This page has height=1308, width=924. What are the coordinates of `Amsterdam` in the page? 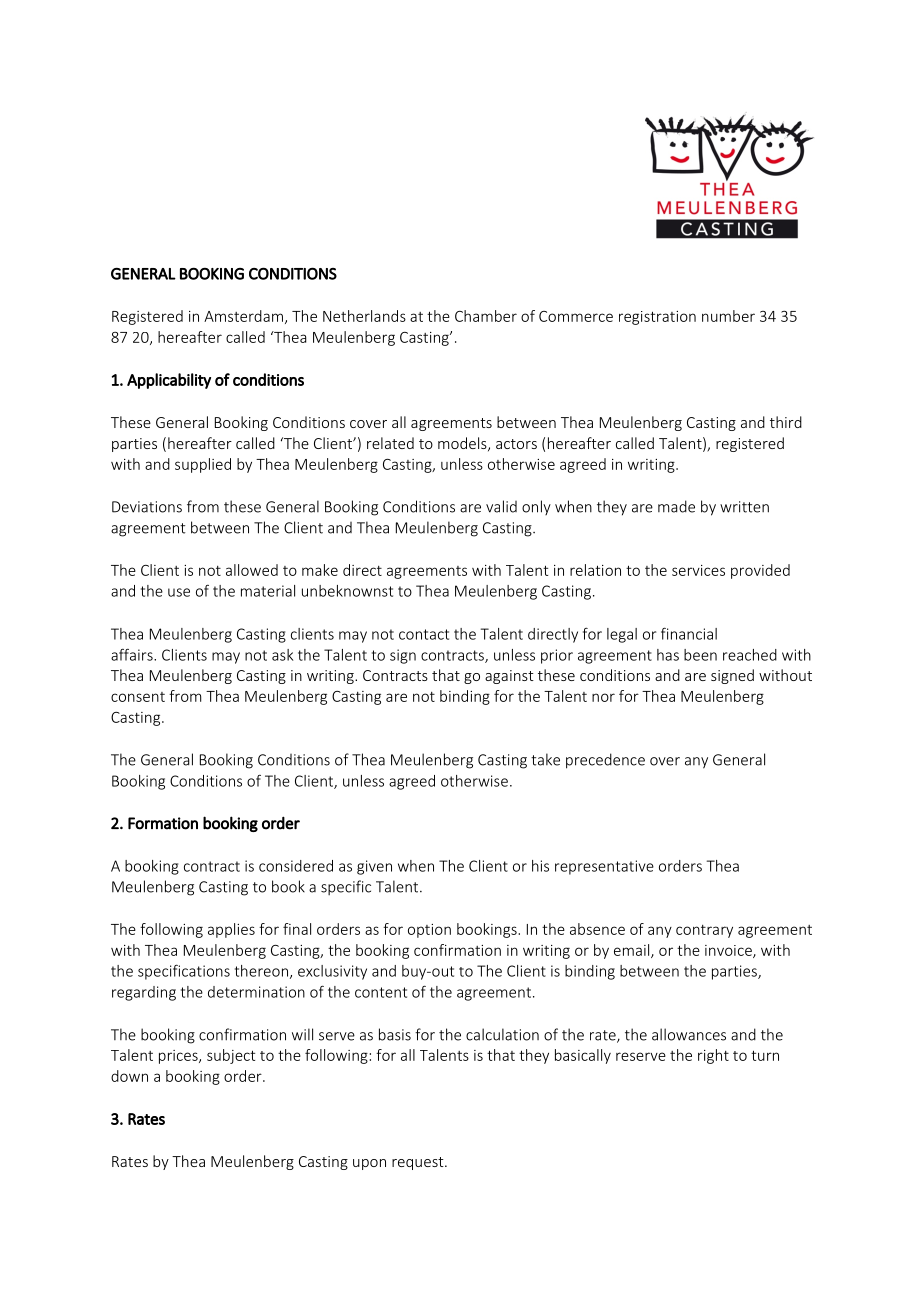 It's located at (243, 316).
